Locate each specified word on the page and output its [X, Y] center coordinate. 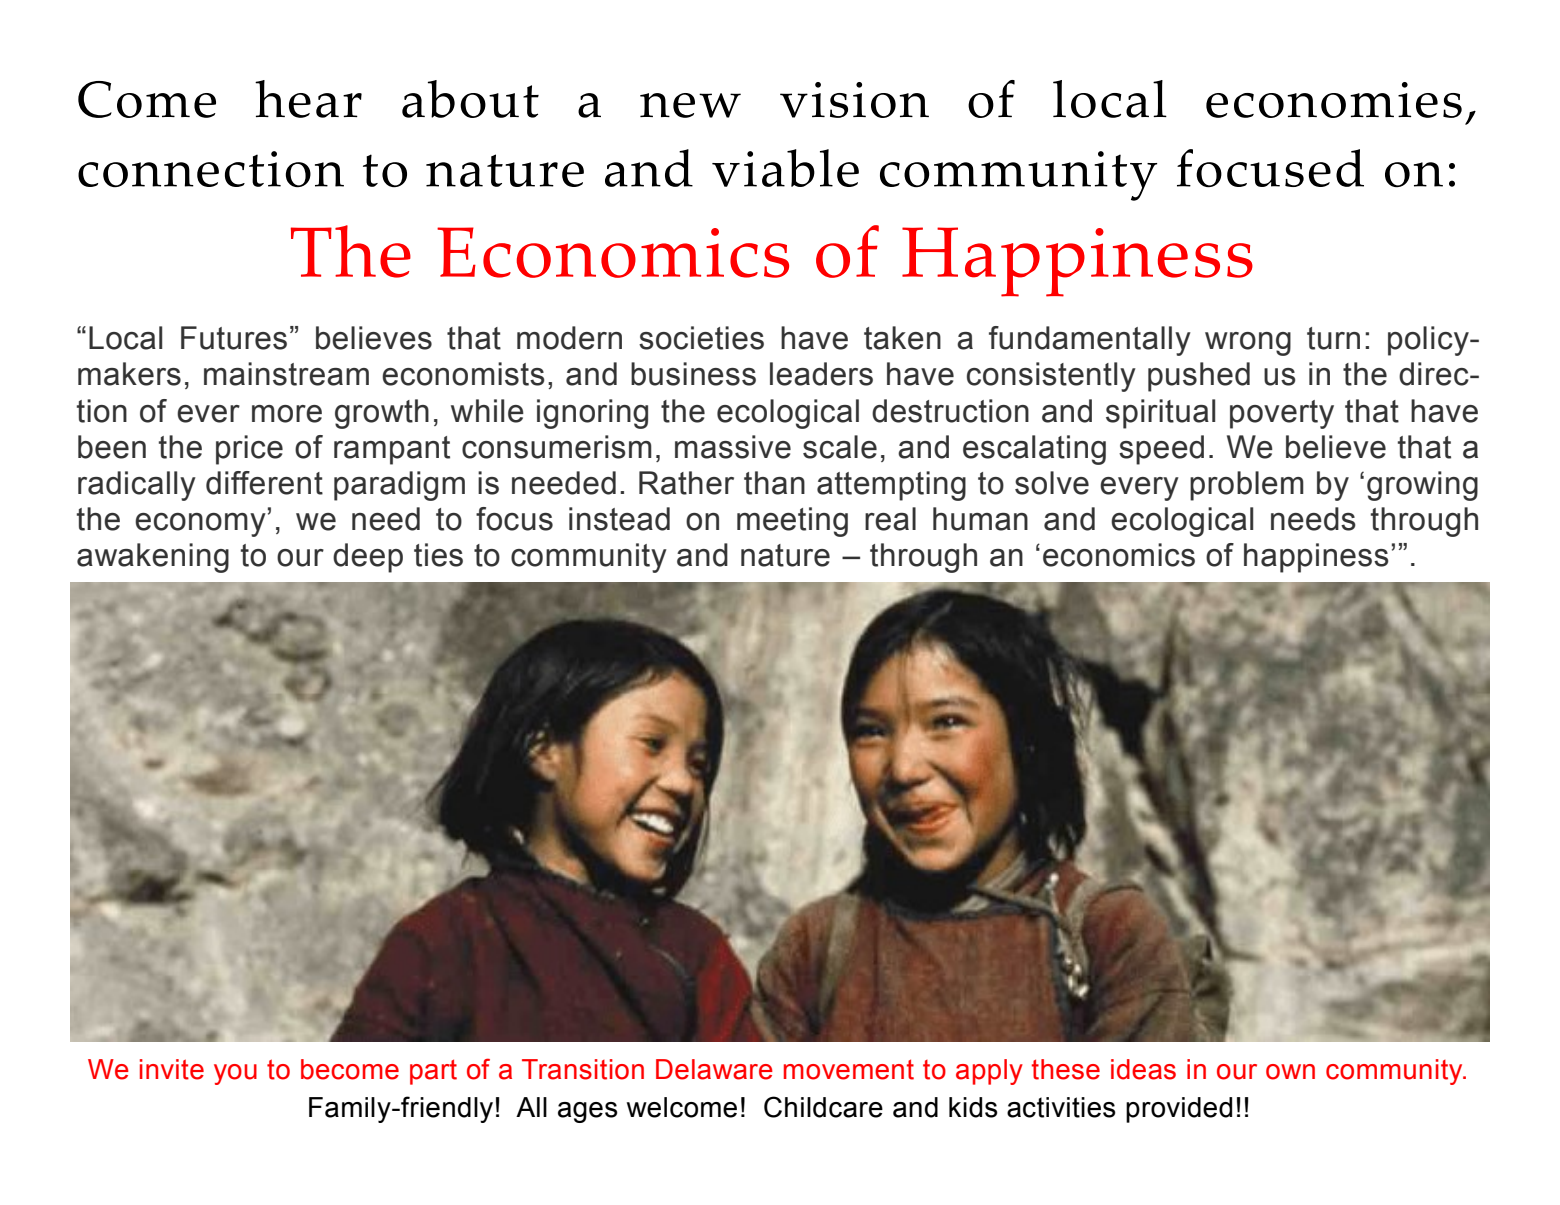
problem [1247, 486]
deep [368, 558]
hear [308, 99]
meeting [792, 522]
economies [1334, 100]
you [235, 1074]
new [690, 105]
